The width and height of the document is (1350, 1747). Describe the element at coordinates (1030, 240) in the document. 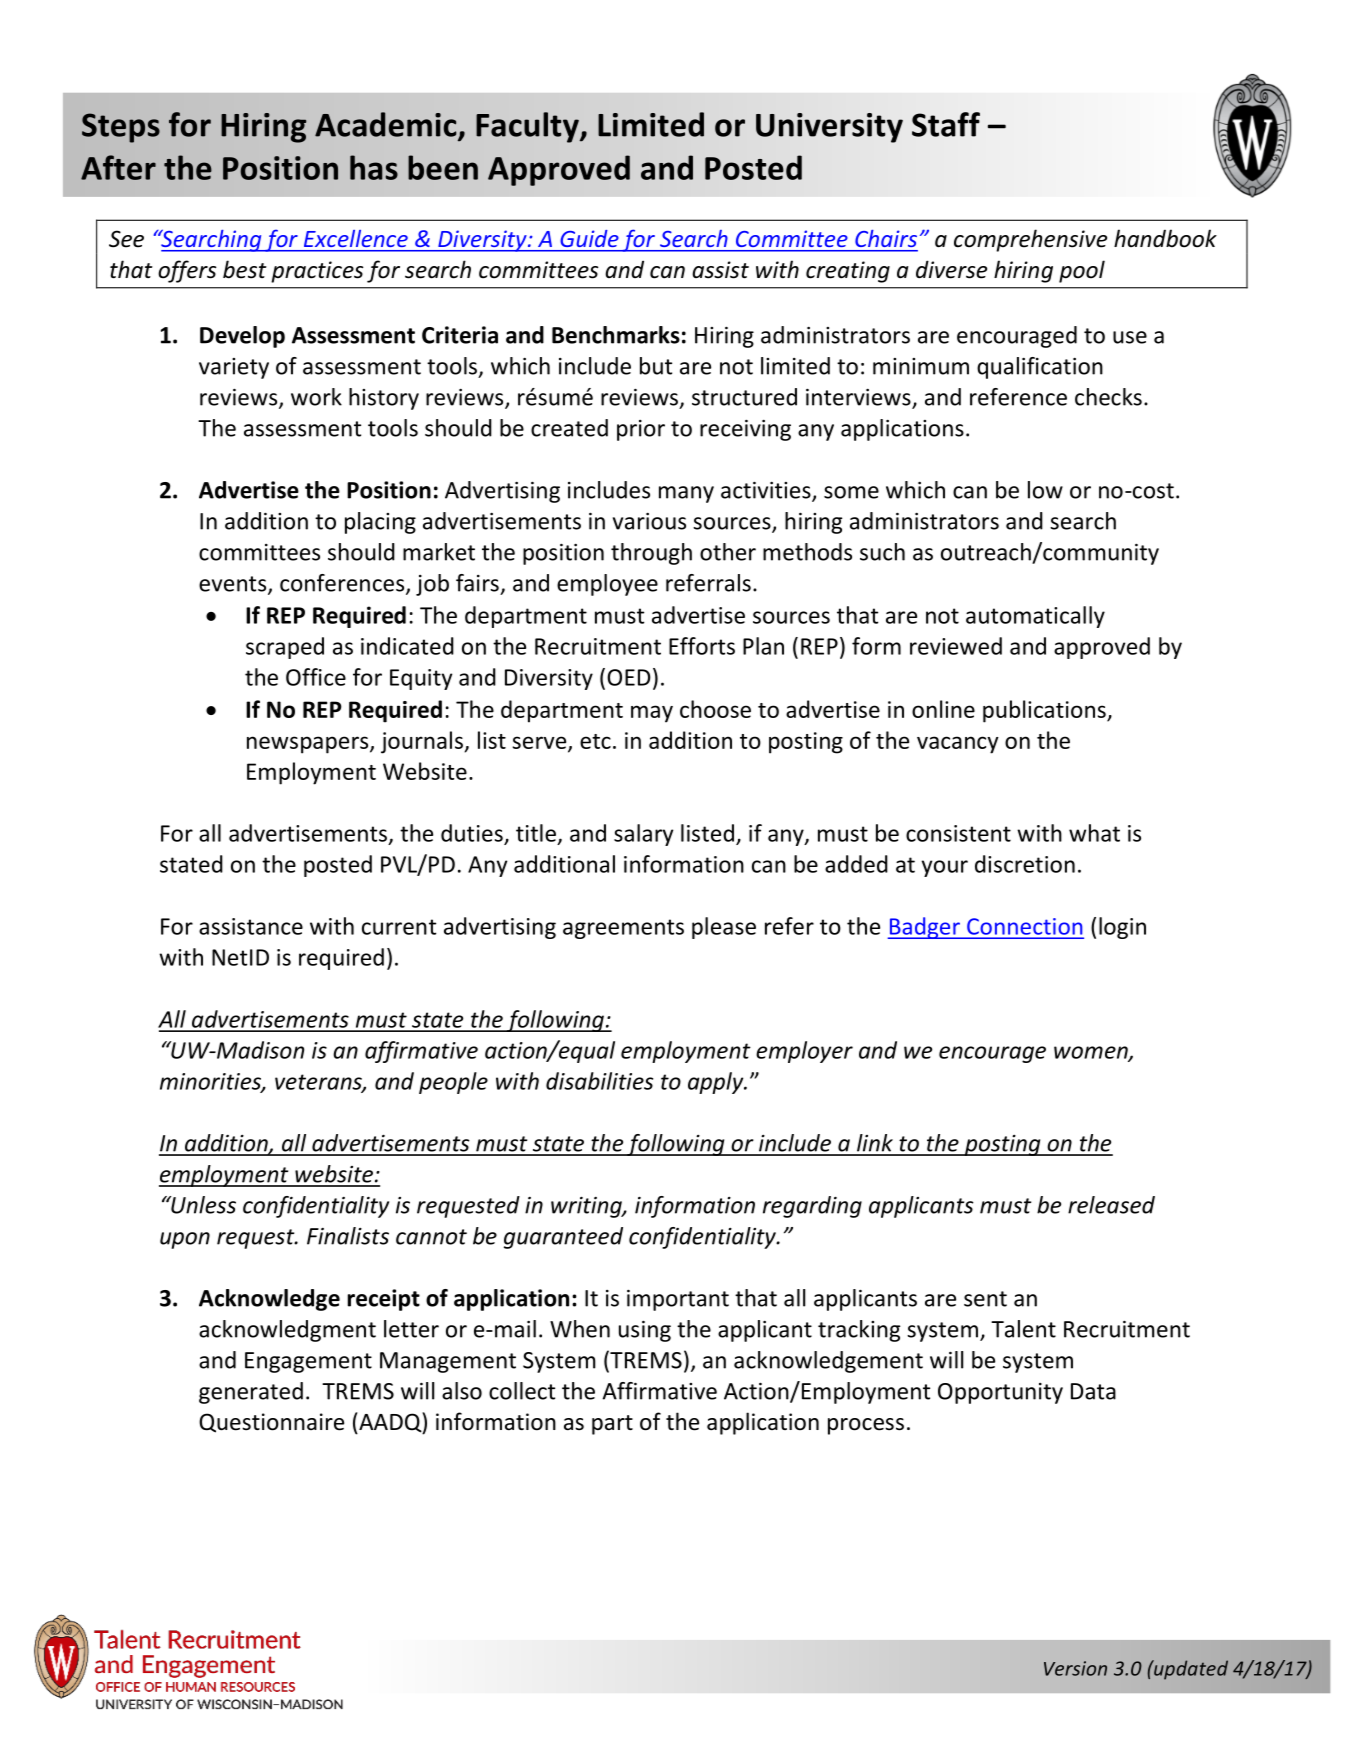

I see `comprehensive` at that location.
